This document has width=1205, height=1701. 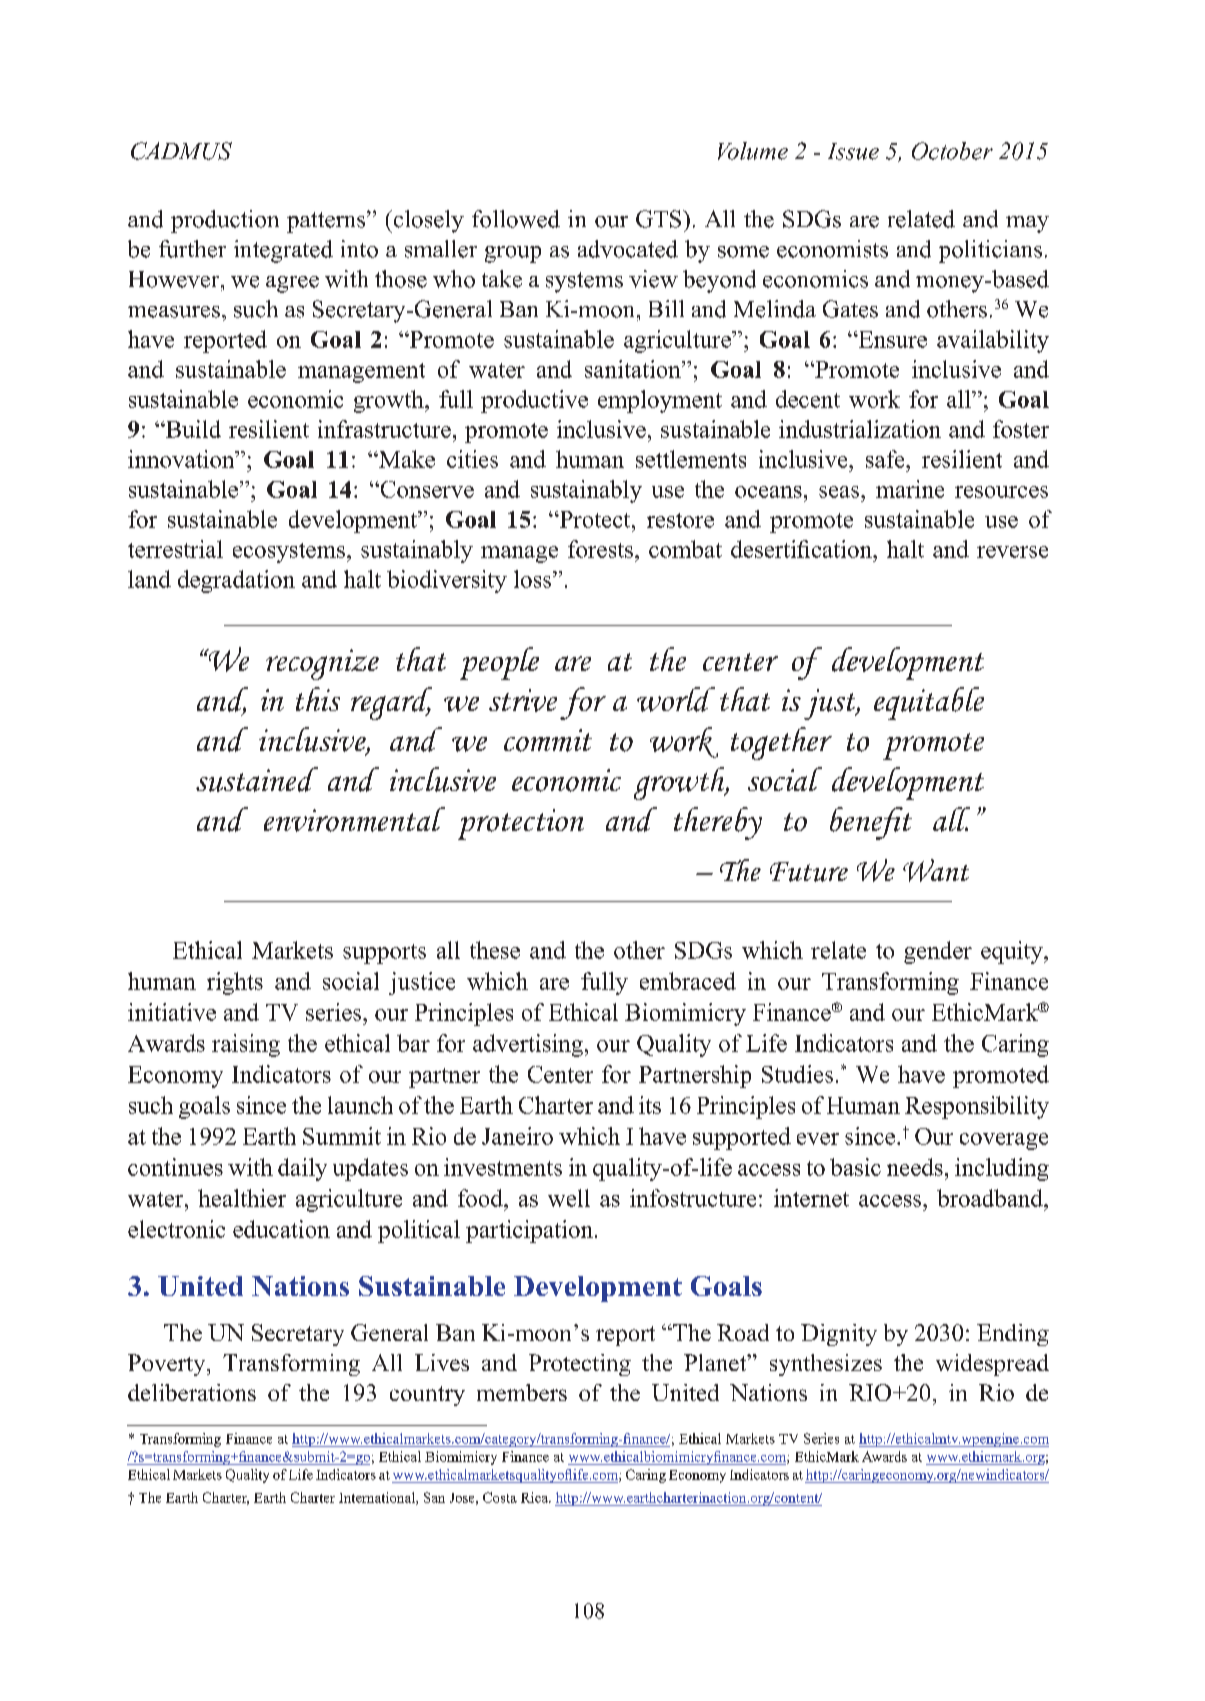 What do you see at coordinates (952, 151) in the document?
I see `October` at bounding box center [952, 151].
